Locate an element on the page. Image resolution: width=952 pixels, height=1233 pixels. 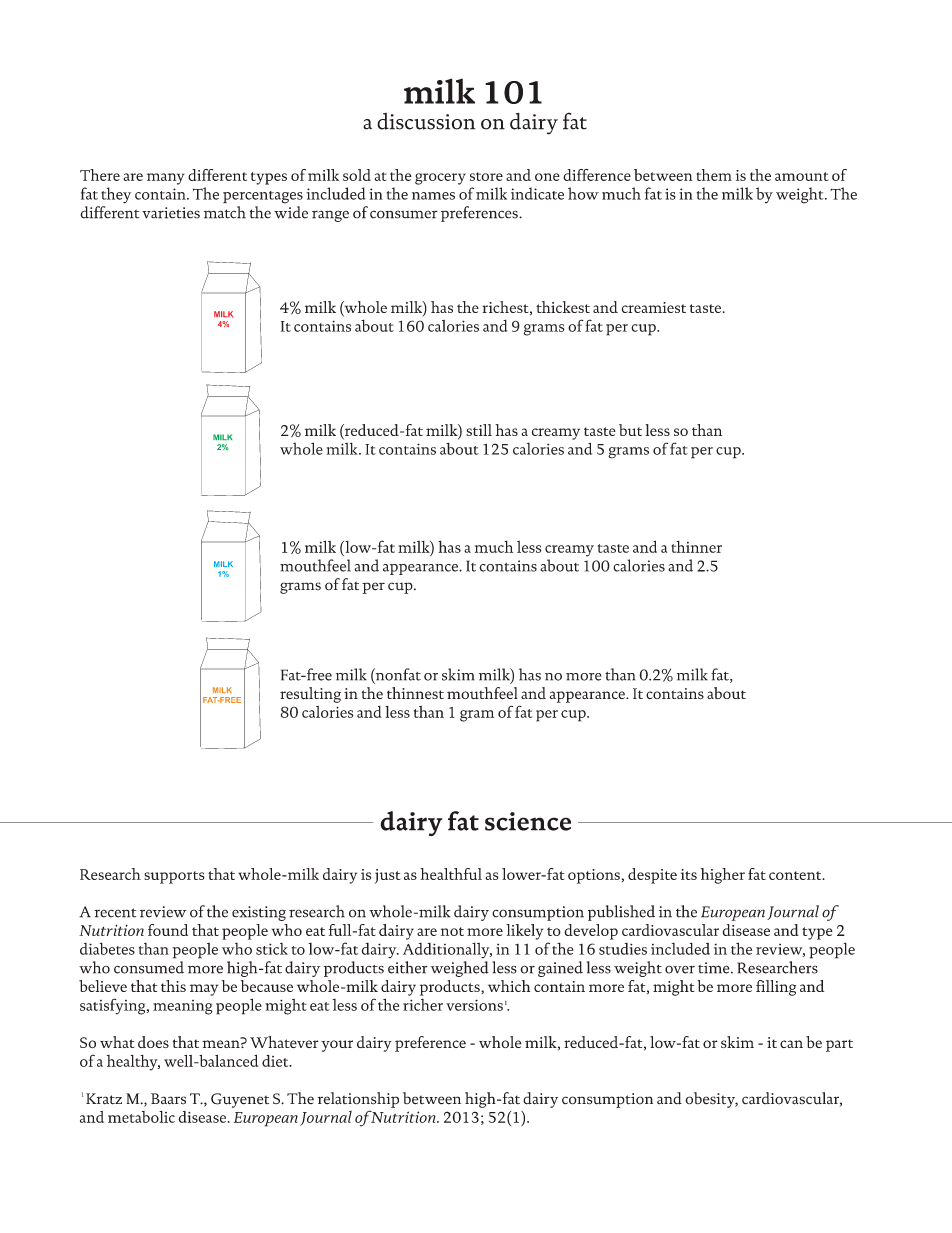
thinner is located at coordinates (696, 547).
